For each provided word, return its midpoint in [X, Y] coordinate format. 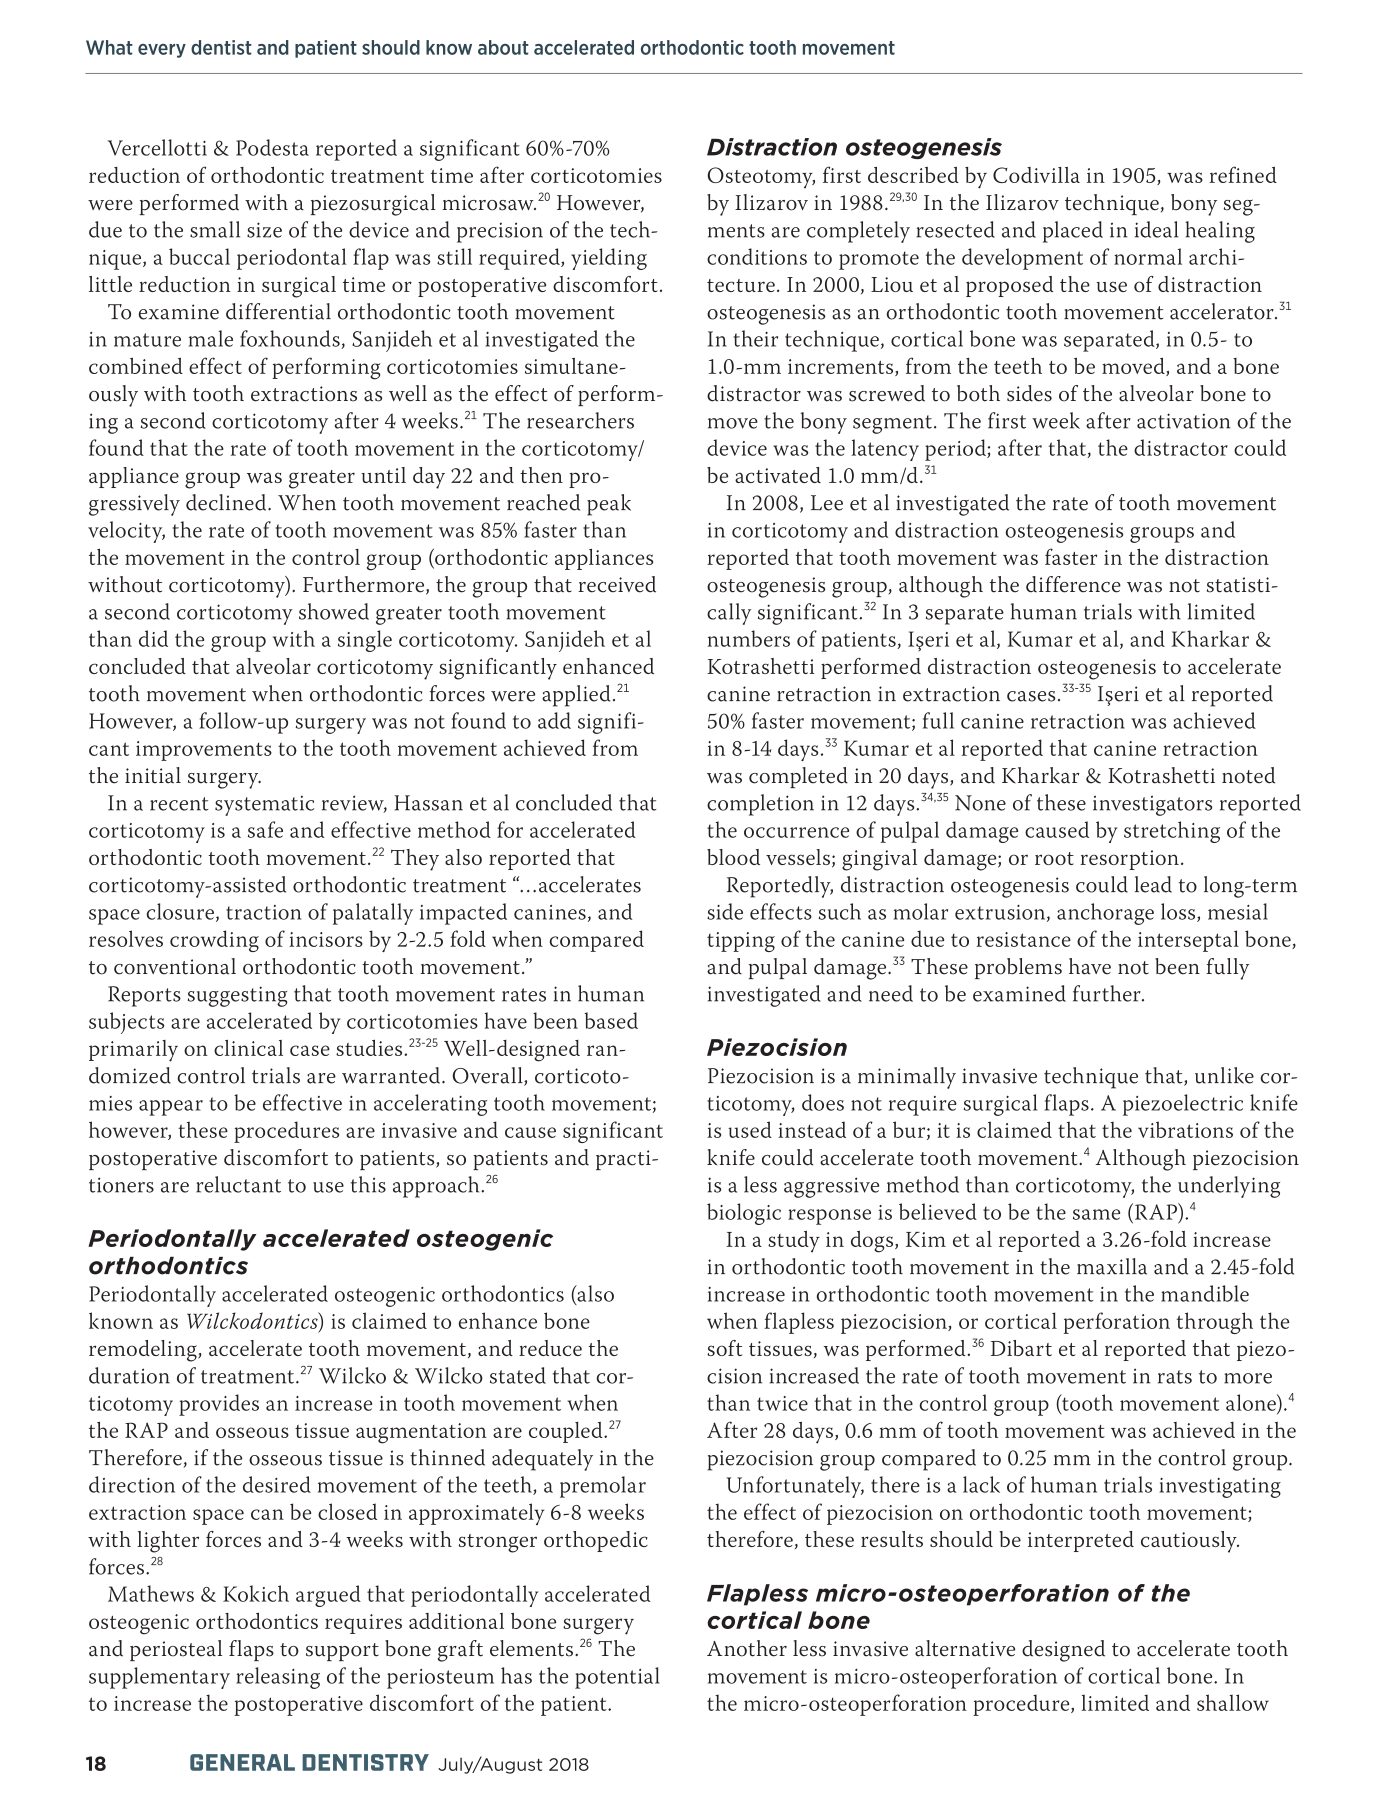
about [503, 47]
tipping [741, 942]
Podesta [272, 147]
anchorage [1105, 914]
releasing [278, 1678]
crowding [214, 941]
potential [617, 1678]
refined [1243, 174]
